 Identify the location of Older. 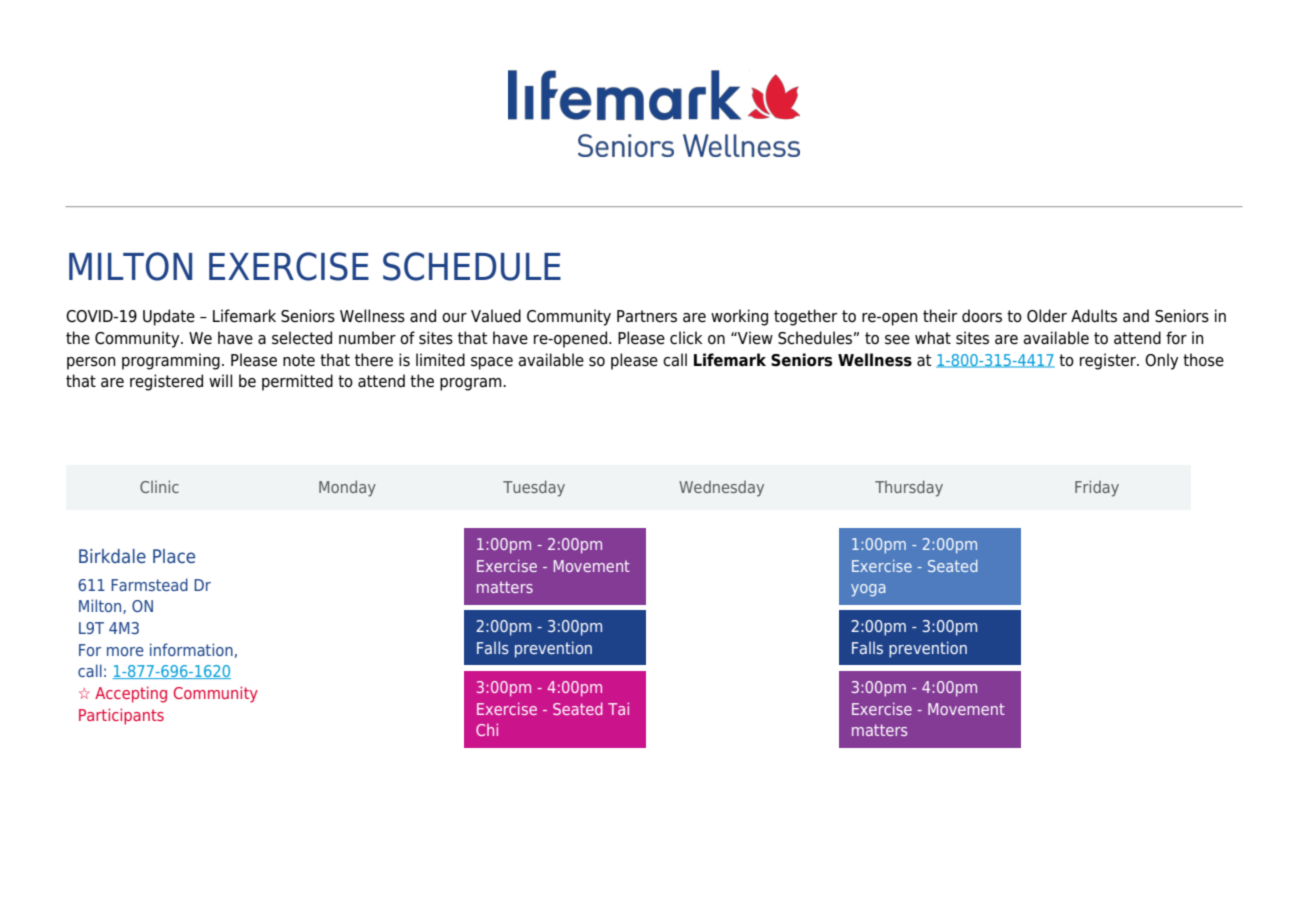
(1047, 316).
